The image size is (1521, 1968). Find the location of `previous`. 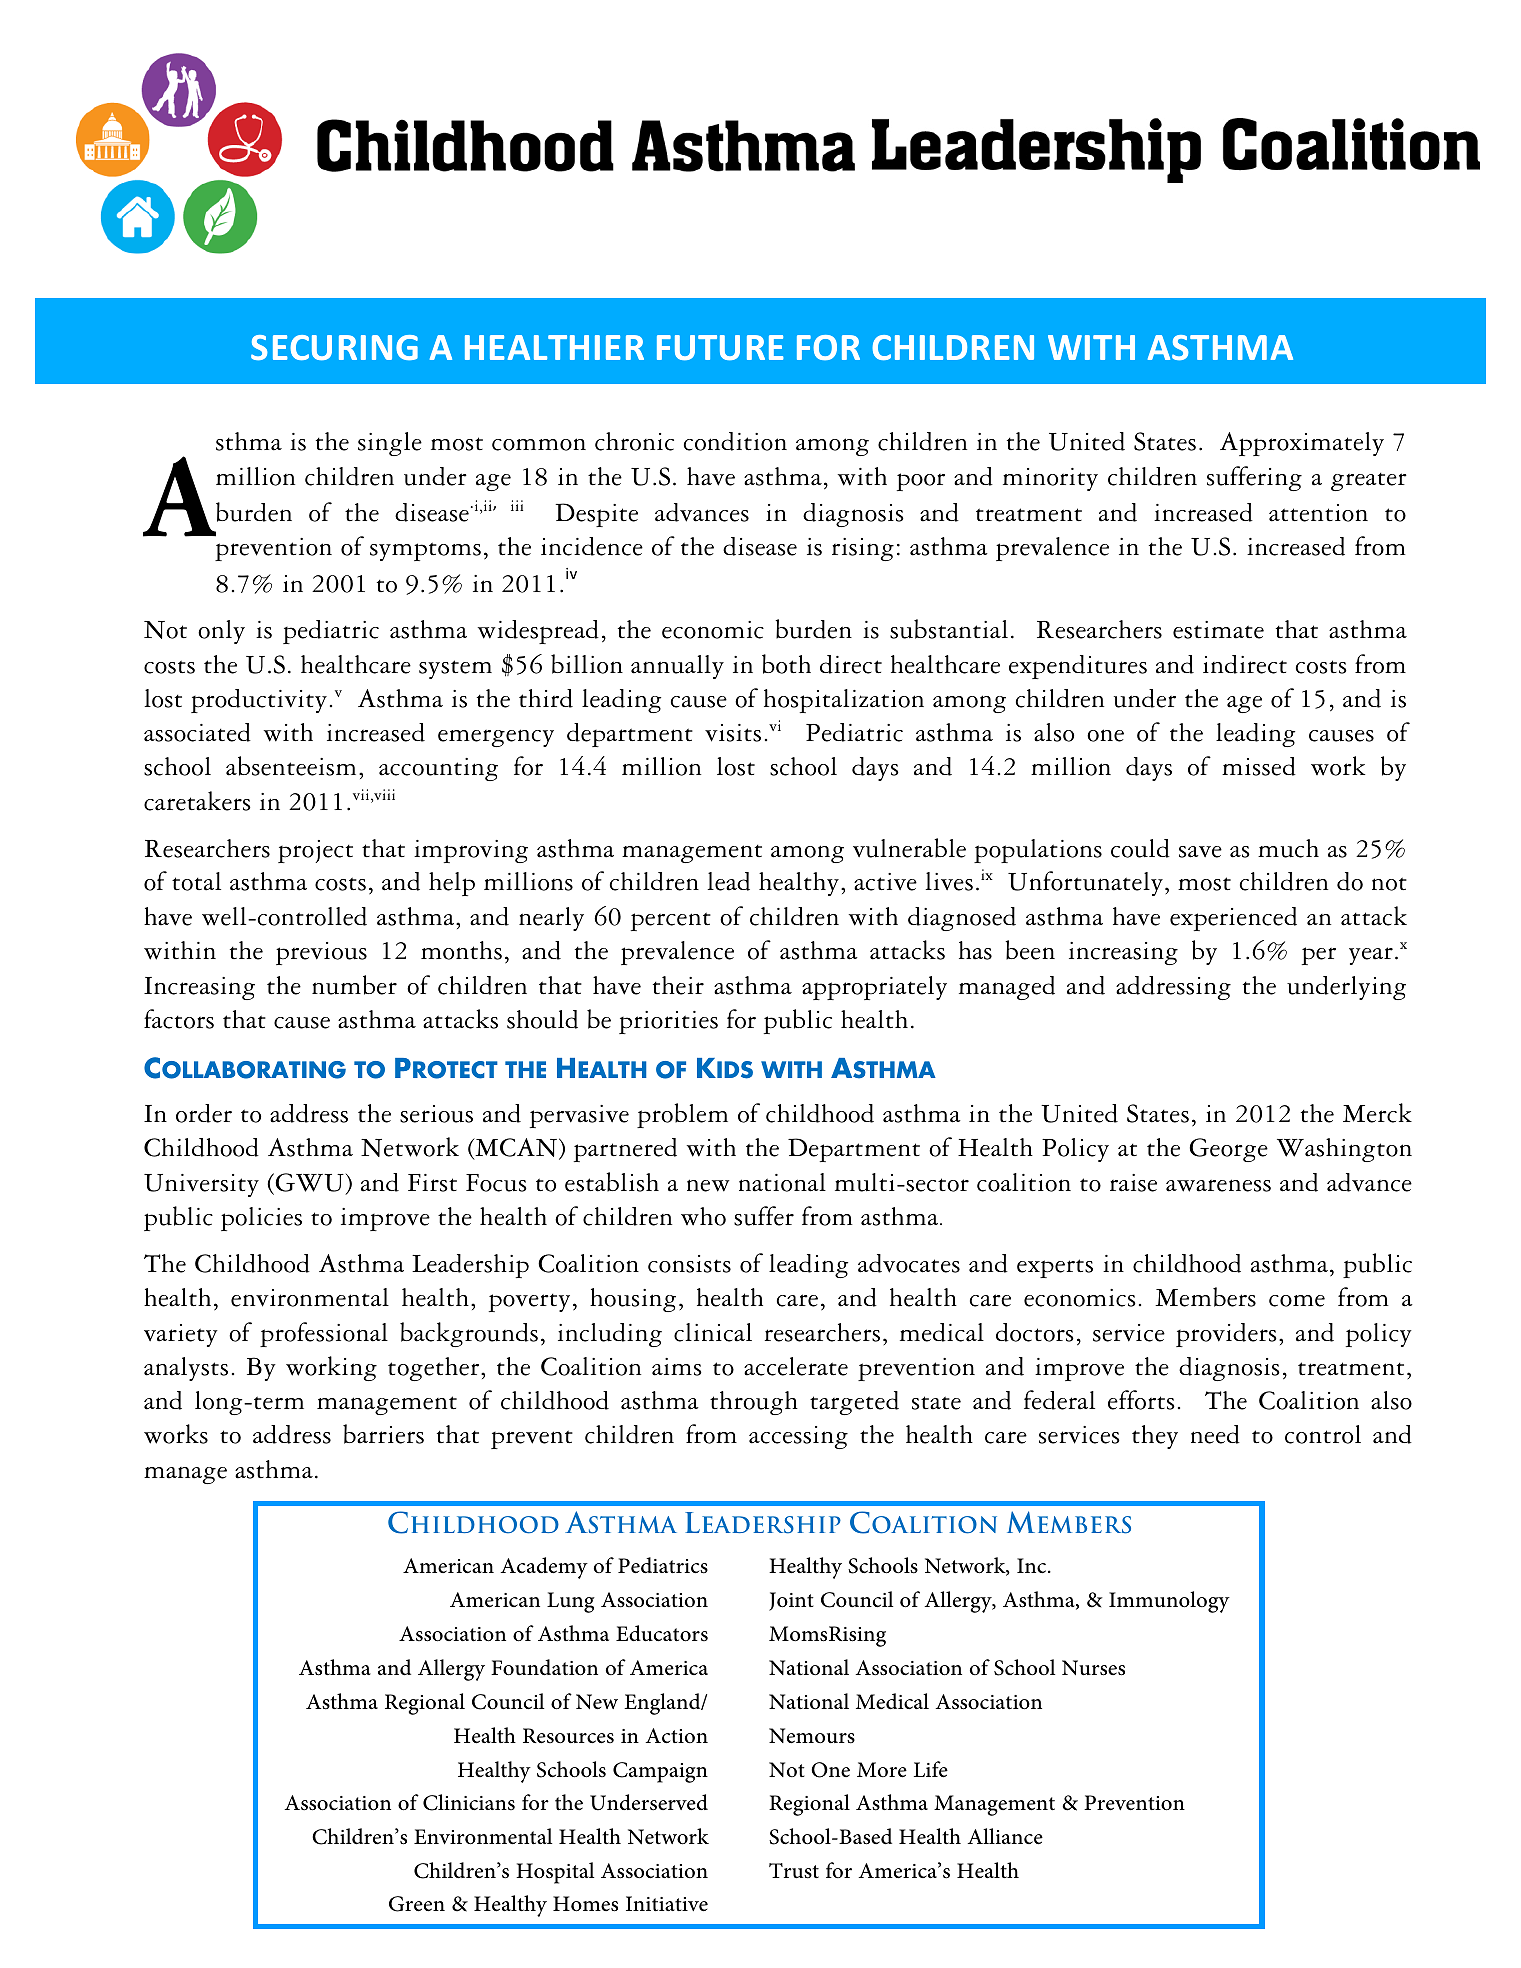

previous is located at coordinates (321, 953).
